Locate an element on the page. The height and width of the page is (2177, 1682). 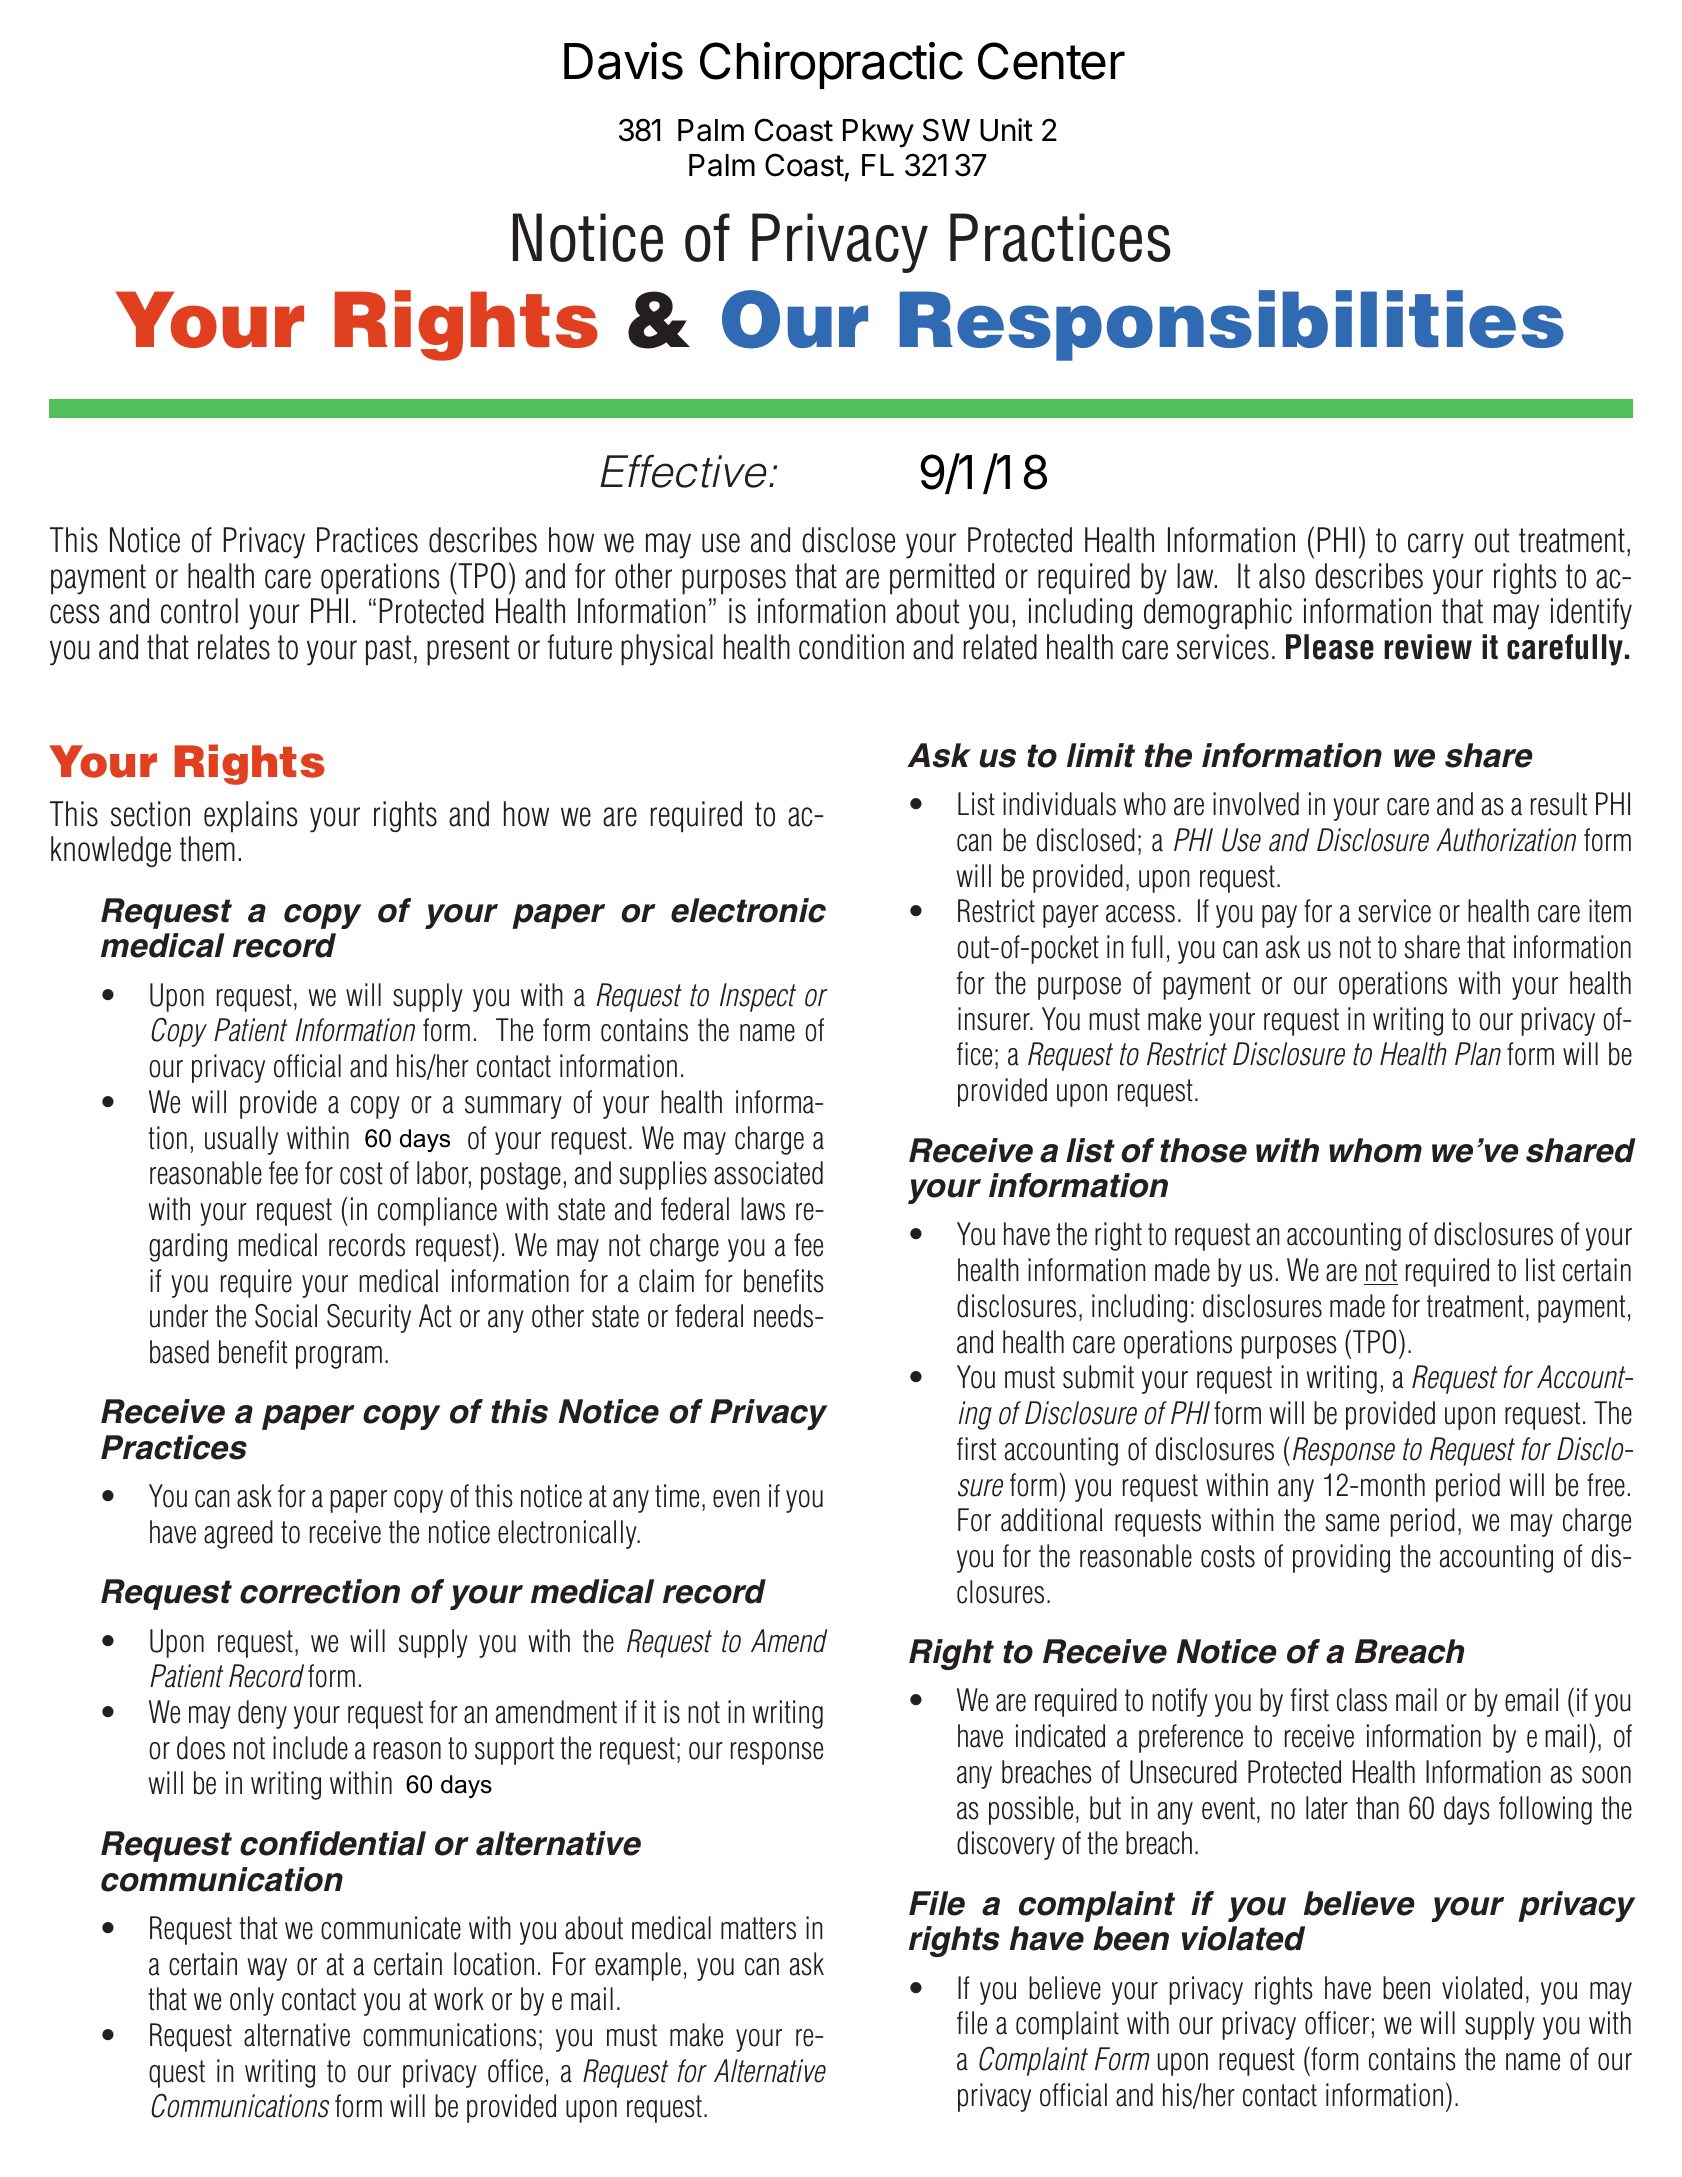
Effective is located at coordinates (685, 471).
